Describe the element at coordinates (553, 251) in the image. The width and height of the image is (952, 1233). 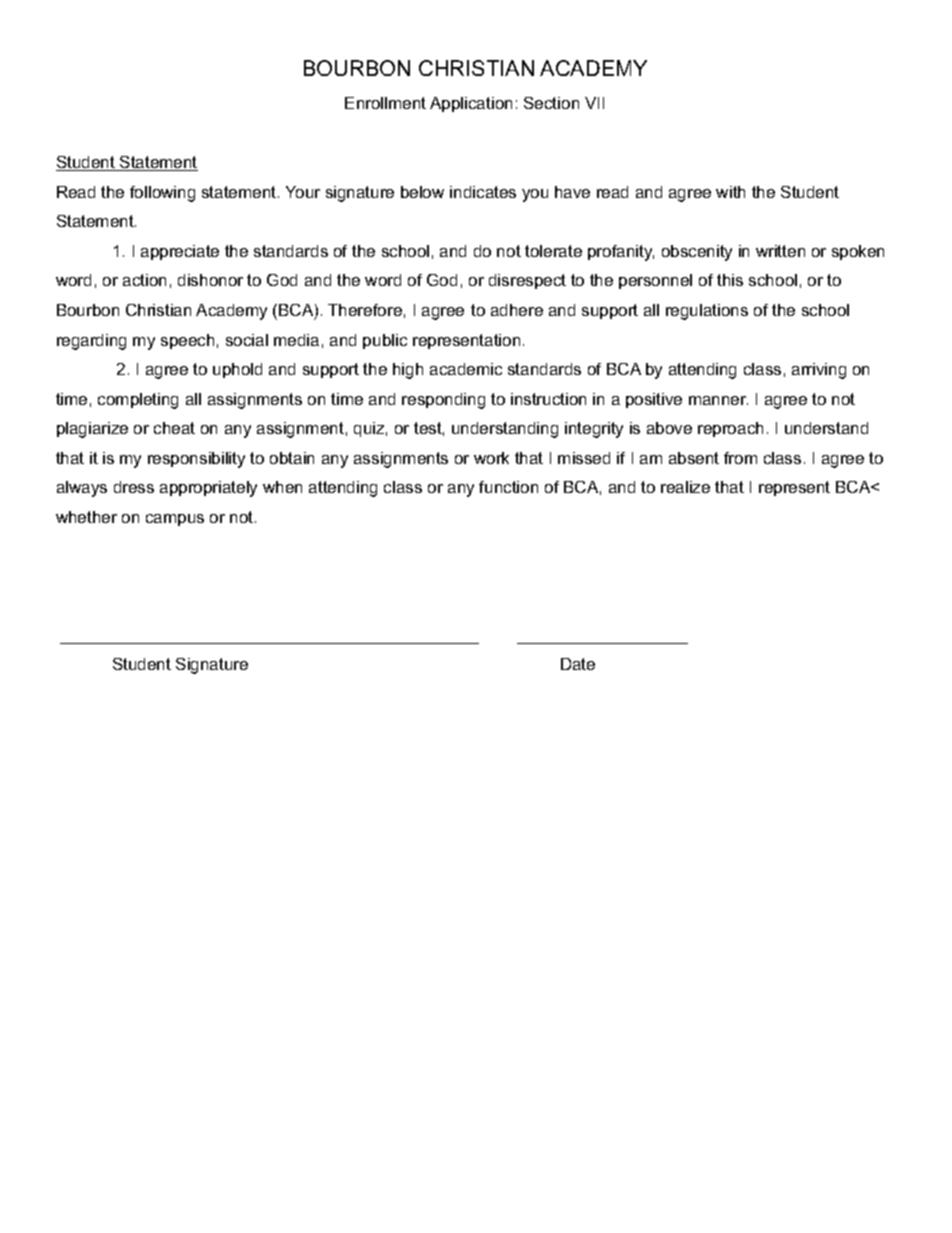
I see `tolerate` at that location.
